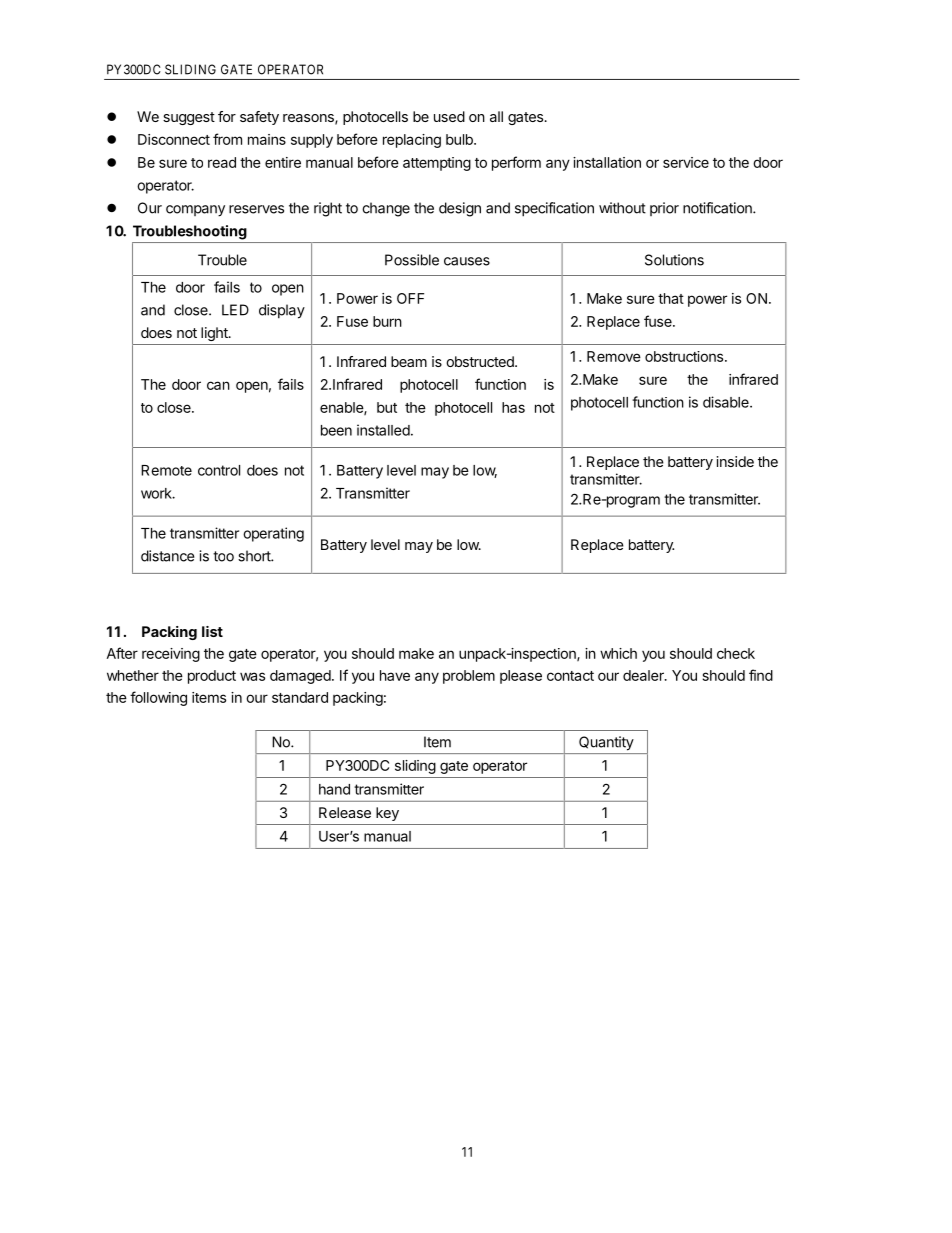  What do you see at coordinates (686, 162) in the image?
I see `service` at bounding box center [686, 162].
